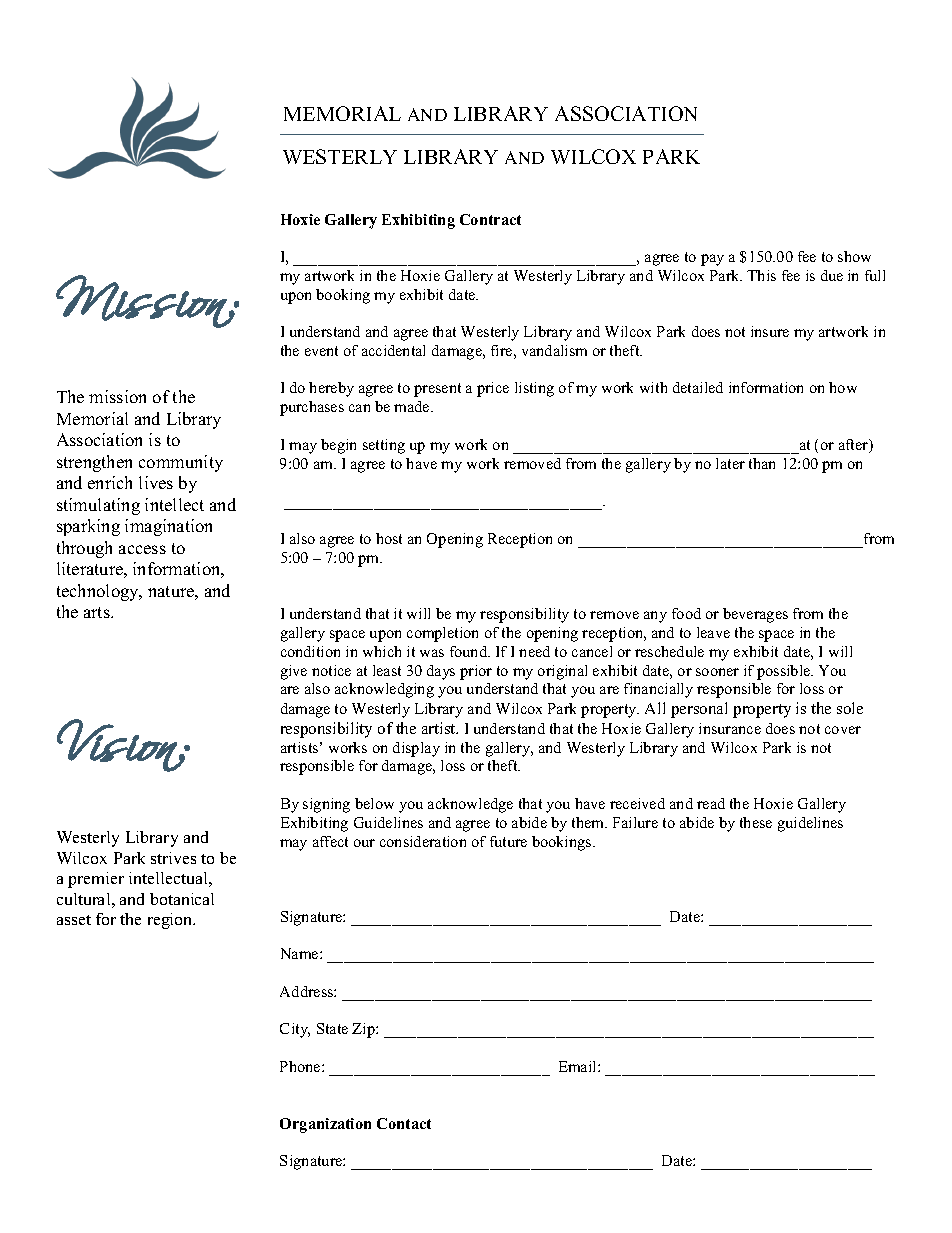 Image resolution: width=952 pixels, height=1233 pixels. I want to click on Phone, so click(301, 1066).
